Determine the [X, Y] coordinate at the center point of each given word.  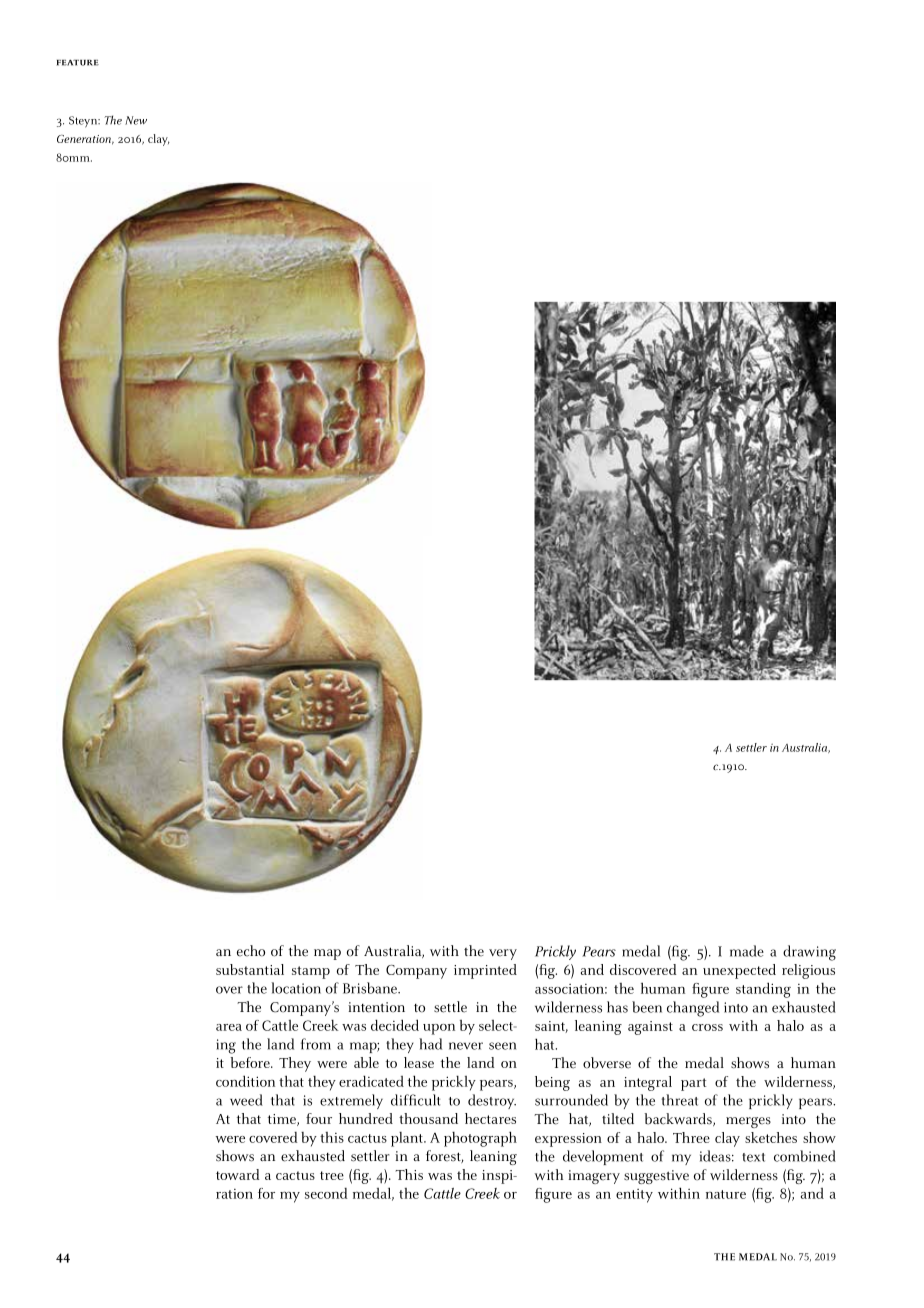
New [136, 120]
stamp [311, 972]
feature [78, 62]
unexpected [739, 971]
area [229, 1027]
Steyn [84, 122]
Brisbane [371, 988]
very [503, 954]
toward [237, 1174]
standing [763, 990]
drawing [809, 953]
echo [251, 951]
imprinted [485, 971]
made [747, 951]
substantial [250, 969]
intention [376, 1007]
